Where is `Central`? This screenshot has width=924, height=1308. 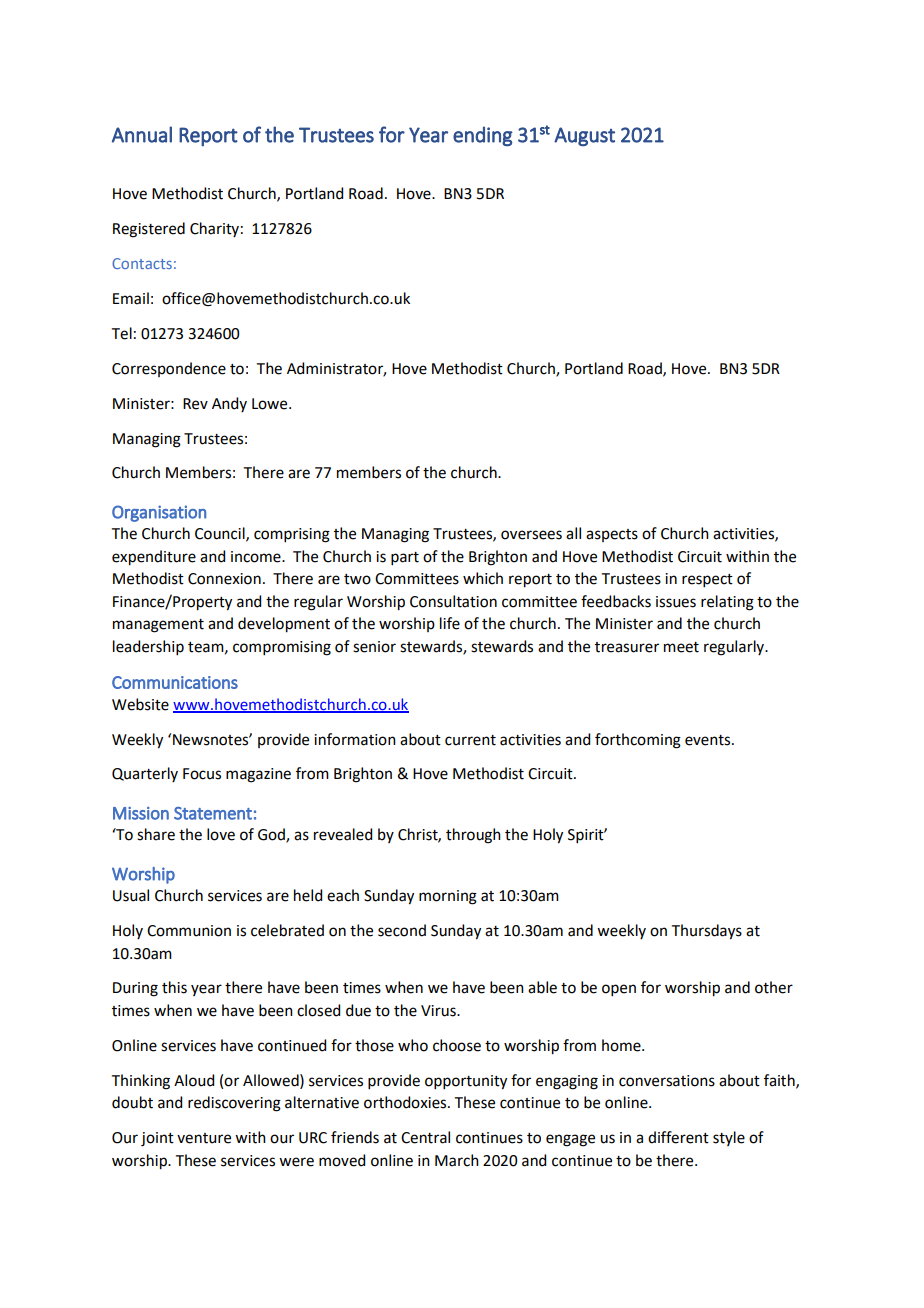 Central is located at coordinates (425, 1137).
